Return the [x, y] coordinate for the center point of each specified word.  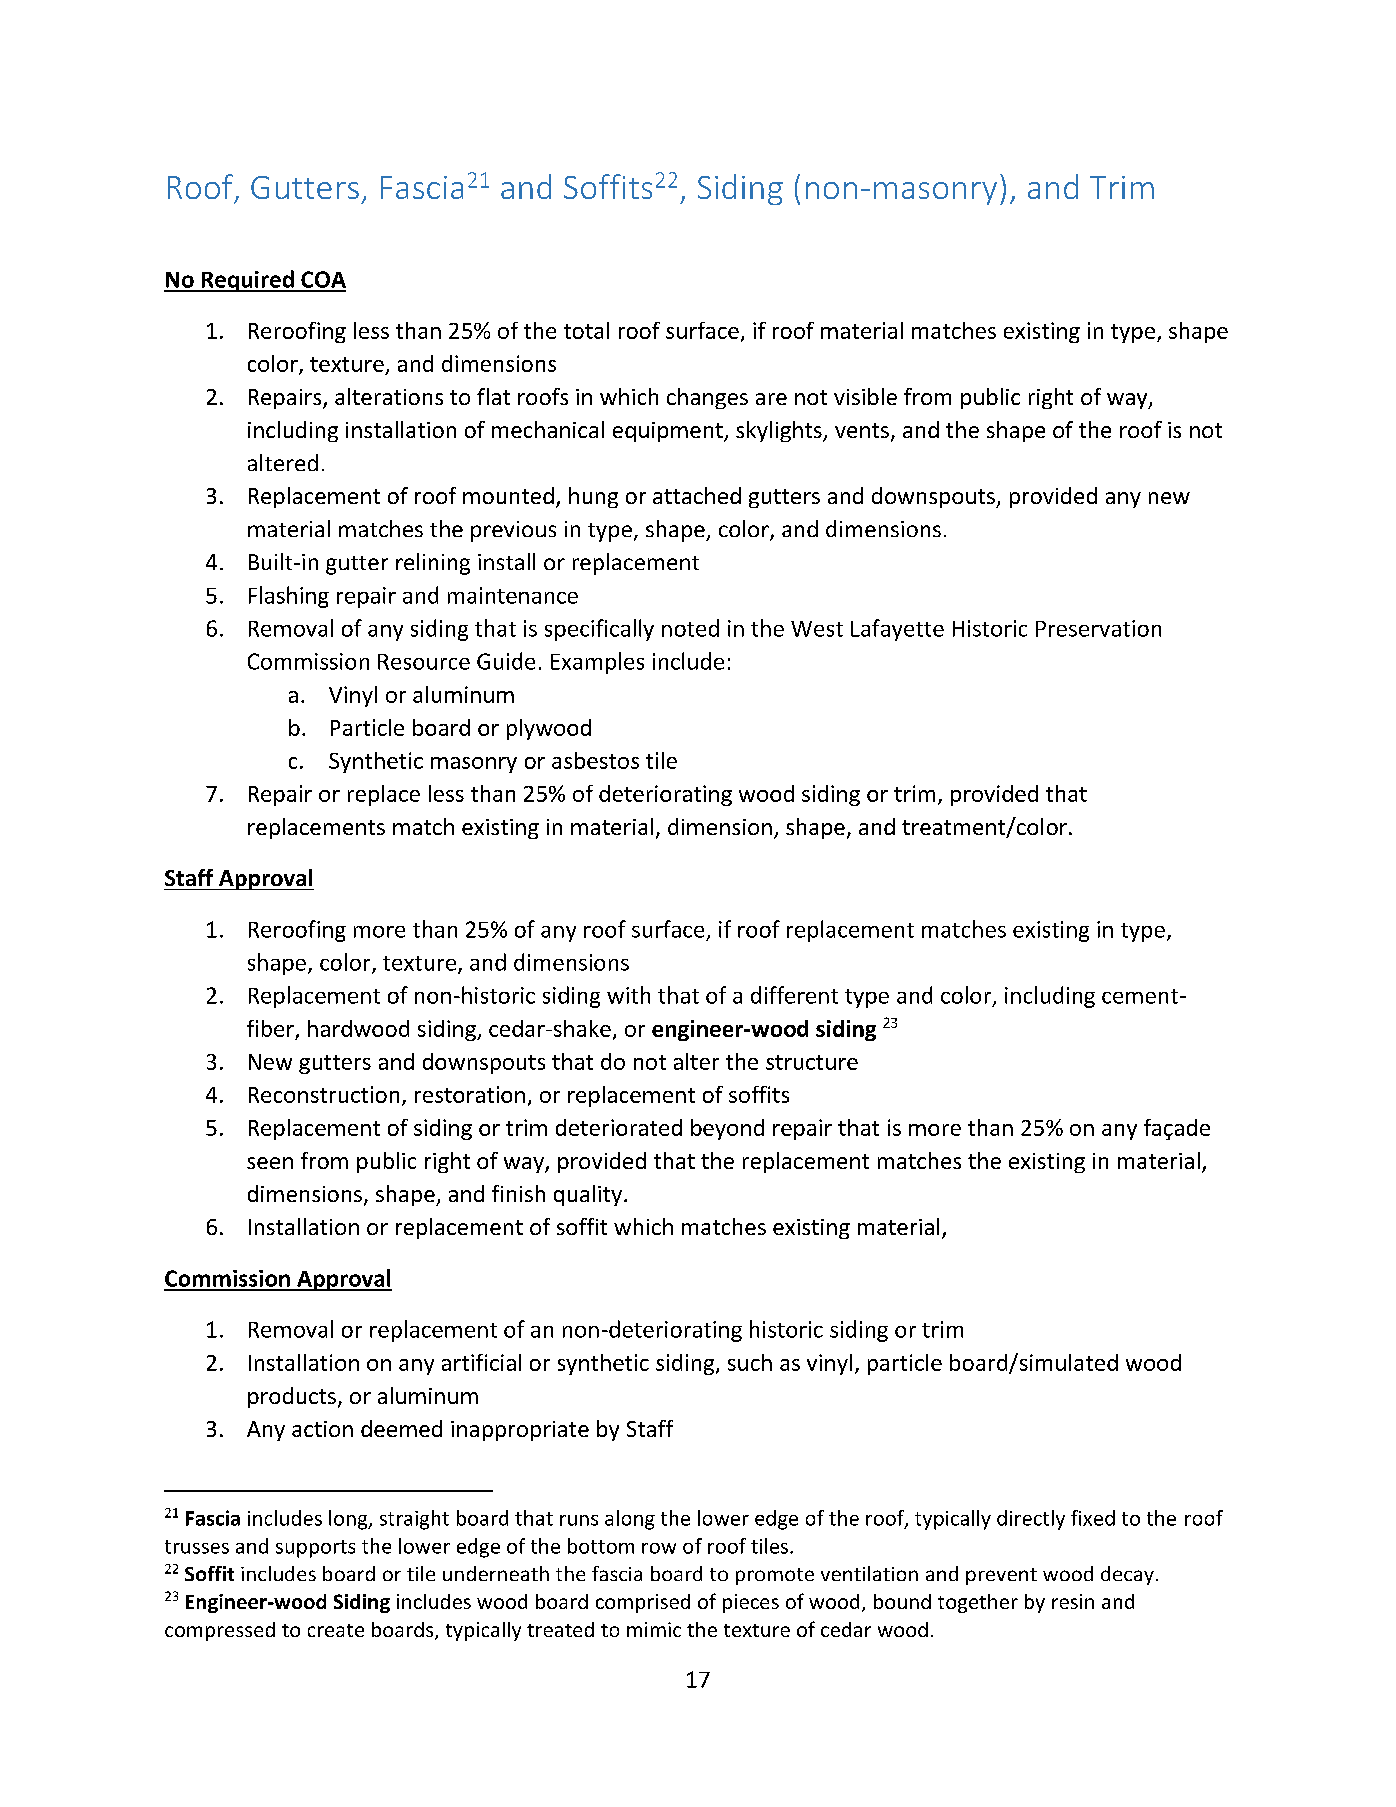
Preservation [1098, 628]
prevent [1001, 1576]
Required [247, 281]
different [794, 995]
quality [588, 1195]
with [628, 995]
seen [270, 1163]
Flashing [289, 597]
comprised [643, 1603]
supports [315, 1549]
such [750, 1362]
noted [690, 628]
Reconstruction [324, 1094]
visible [865, 396]
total [586, 330]
